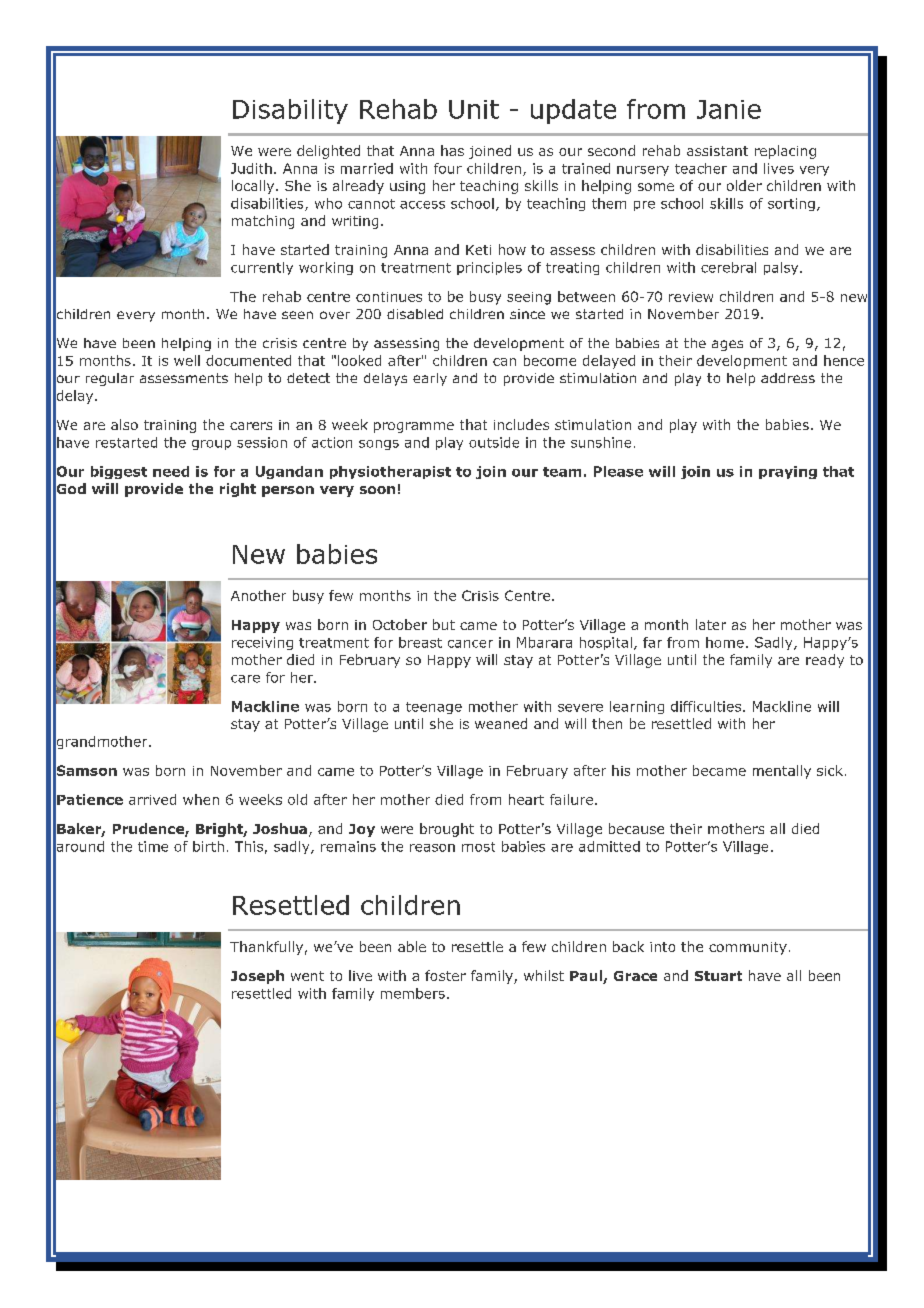 The width and height of the screenshot is (924, 1308). I want to click on but, so click(444, 624).
